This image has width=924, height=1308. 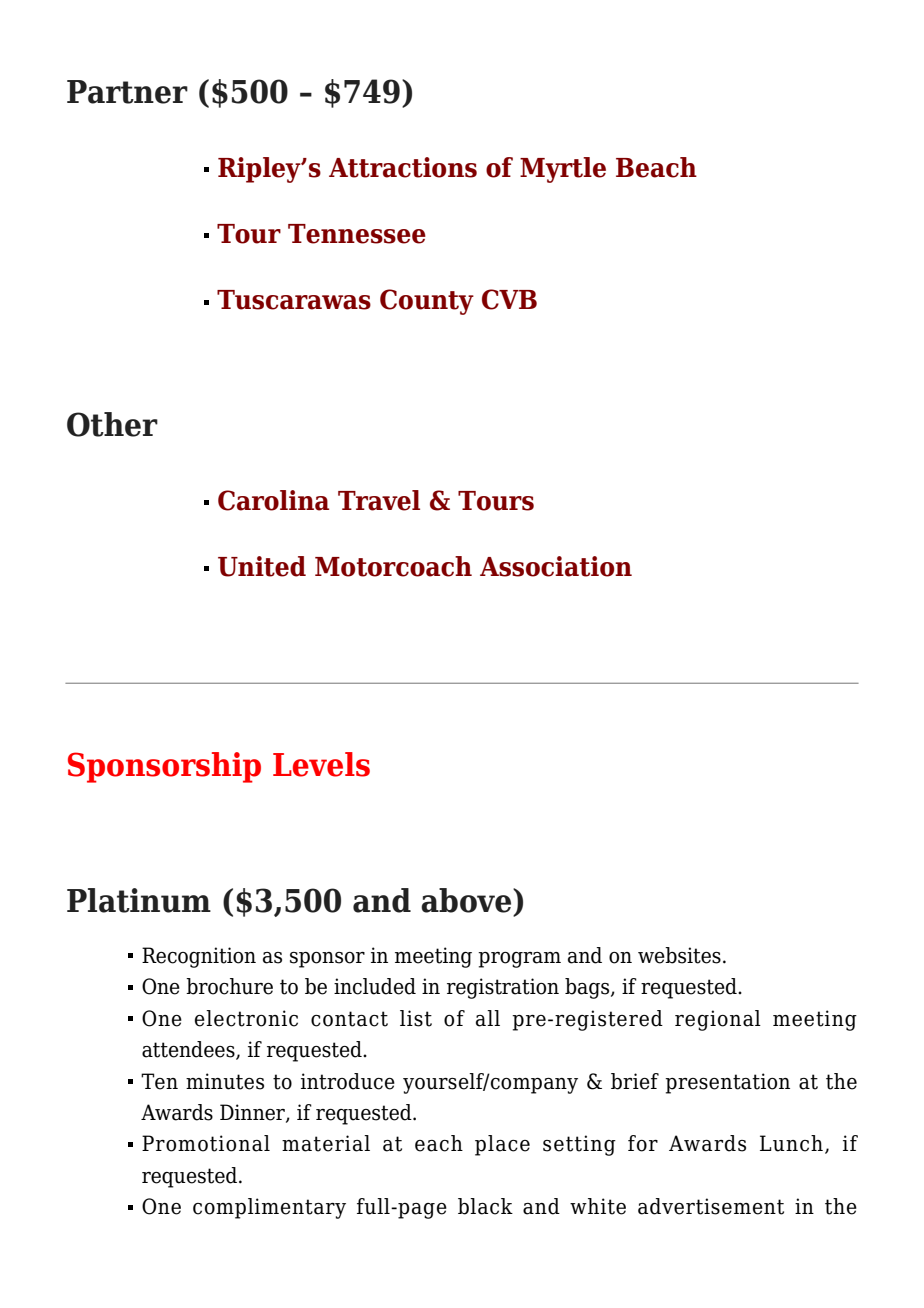 What do you see at coordinates (485, 1206) in the image?
I see `black` at bounding box center [485, 1206].
